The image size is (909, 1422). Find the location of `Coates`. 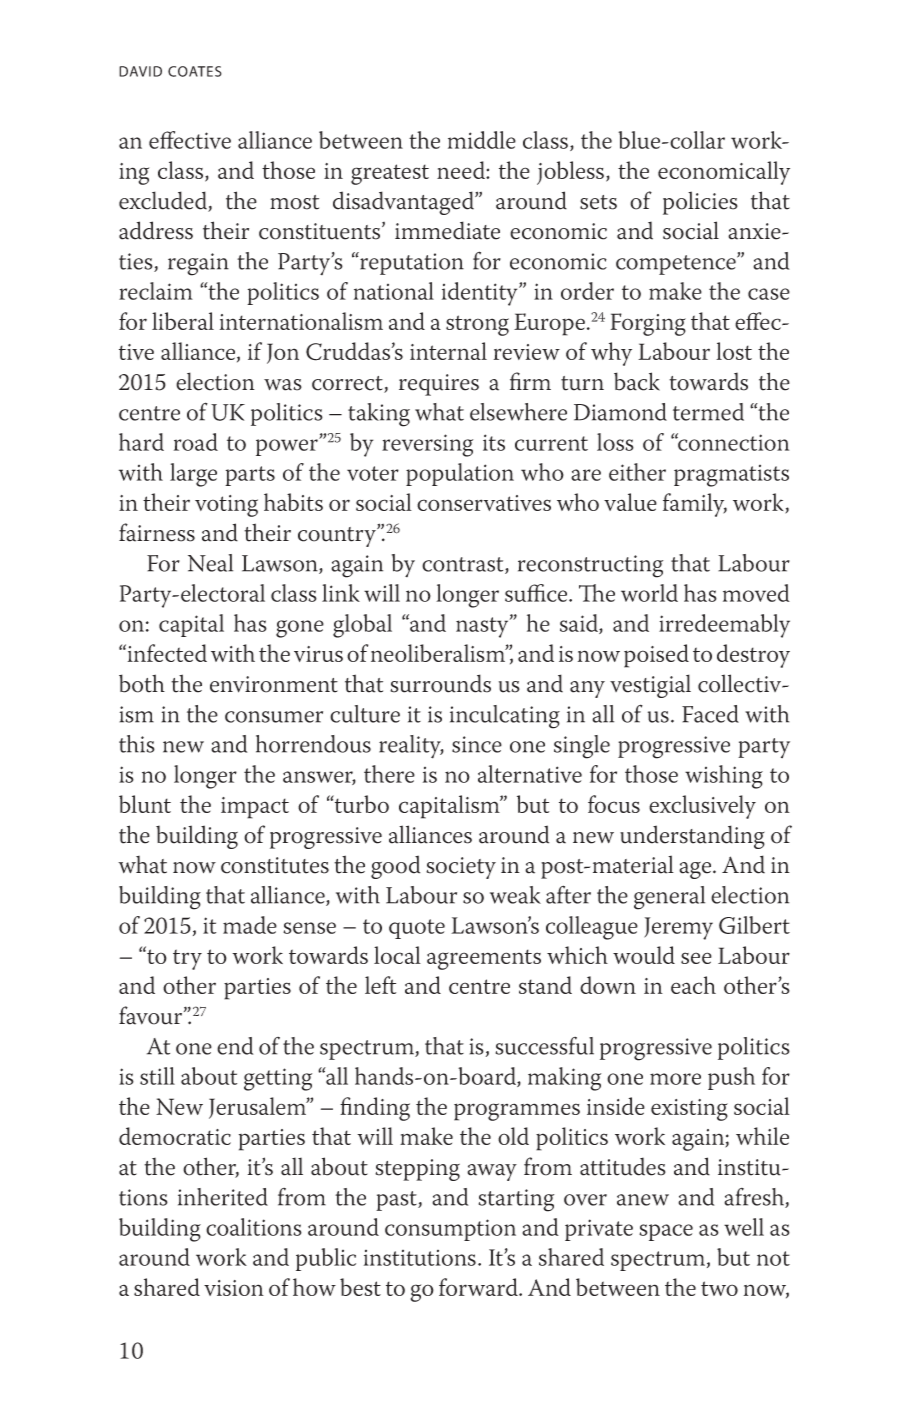

Coates is located at coordinates (195, 71).
